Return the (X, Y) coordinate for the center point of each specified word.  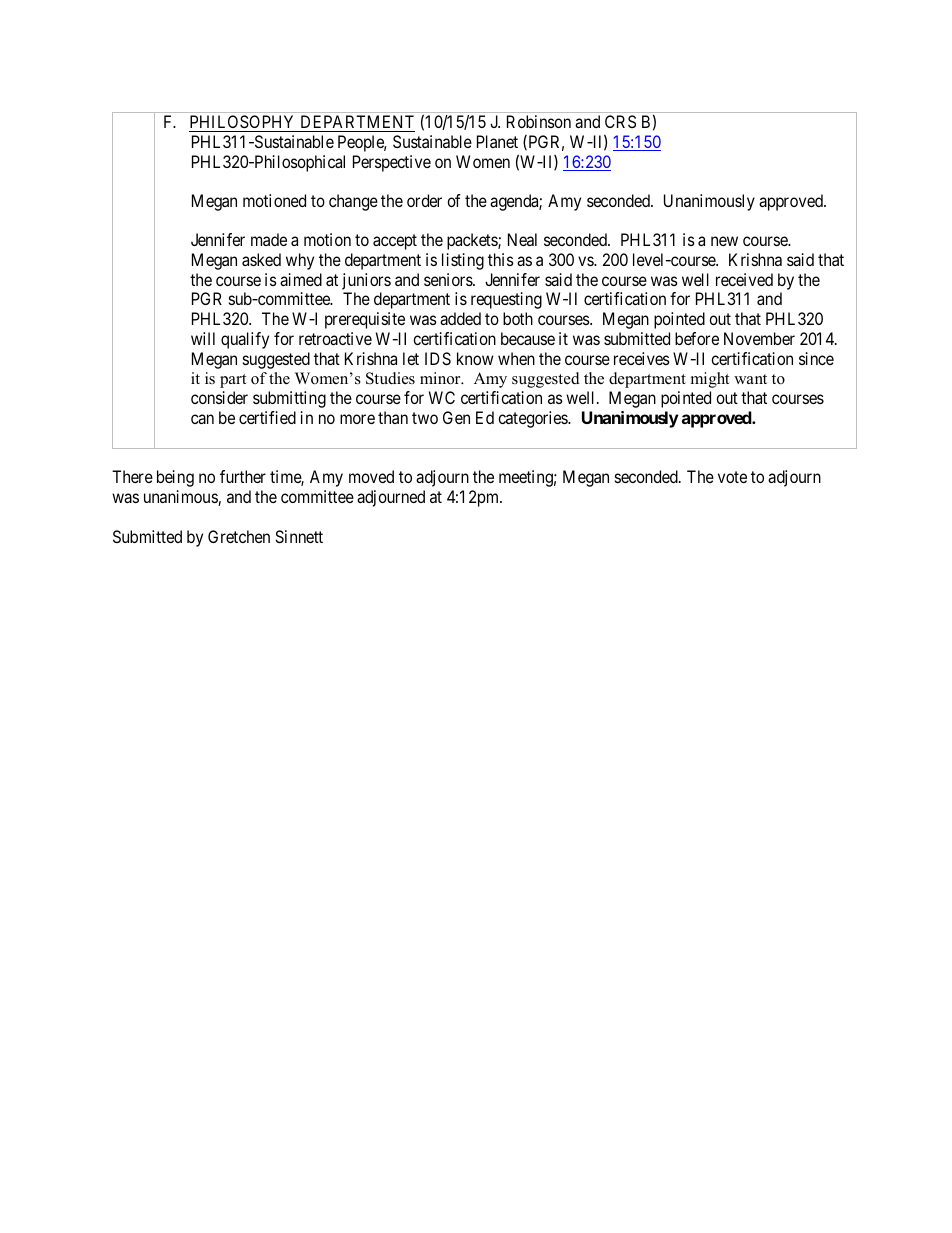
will (203, 338)
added (460, 318)
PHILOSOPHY (243, 123)
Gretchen (239, 536)
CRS (620, 121)
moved (371, 476)
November (759, 338)
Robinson (539, 121)
